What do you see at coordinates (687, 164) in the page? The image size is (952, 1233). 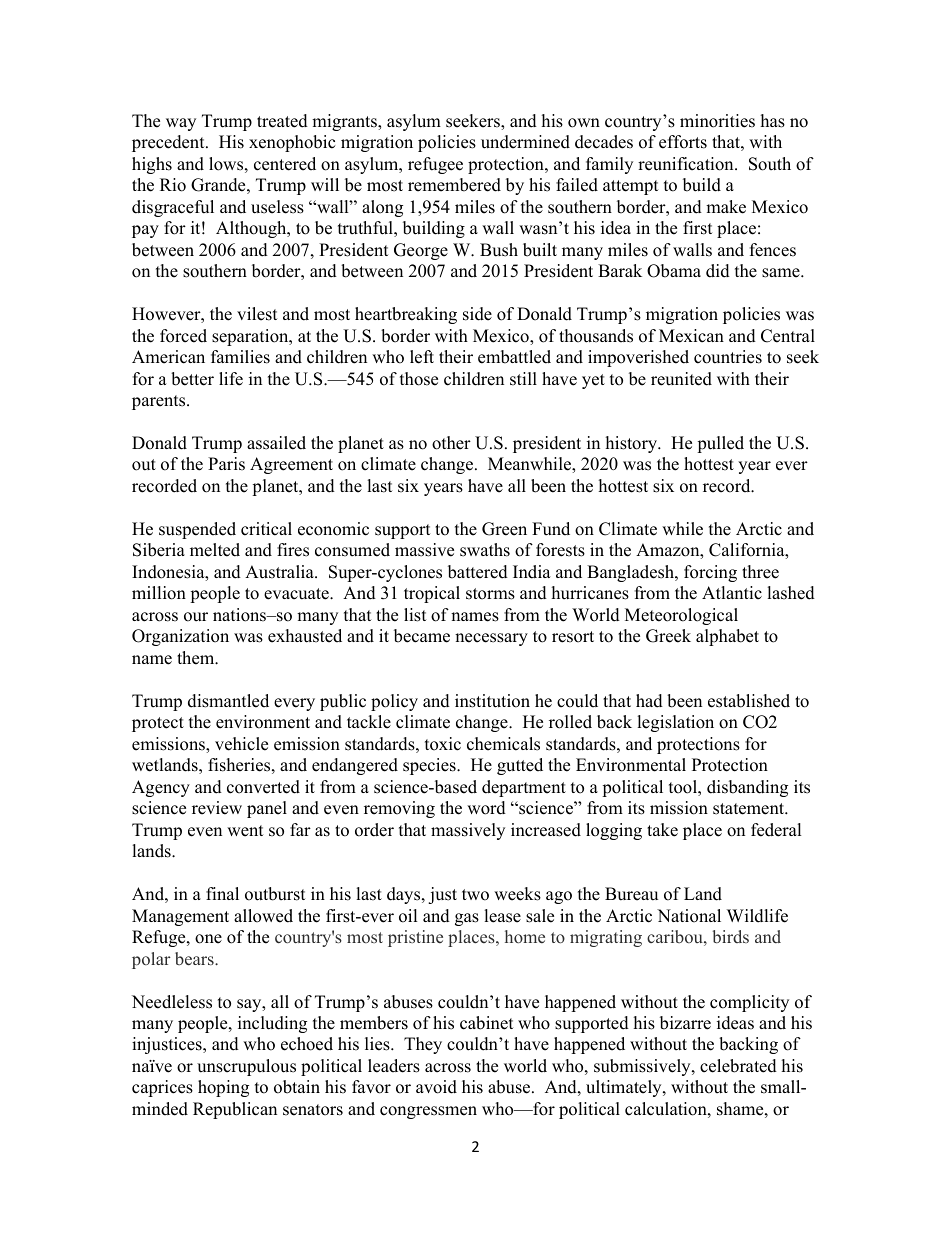 I see `reunification` at bounding box center [687, 164].
